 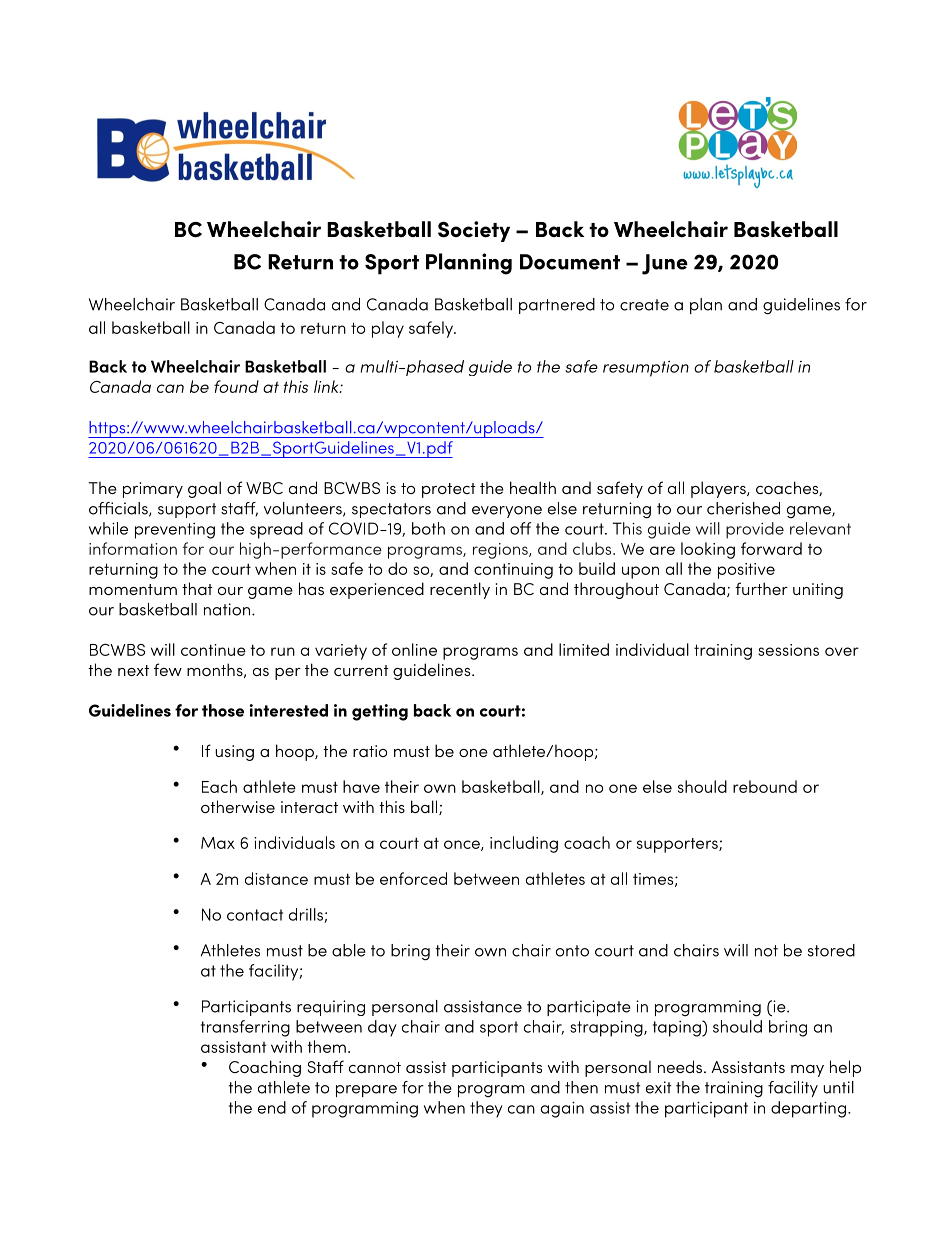 I want to click on Society, so click(x=474, y=231).
